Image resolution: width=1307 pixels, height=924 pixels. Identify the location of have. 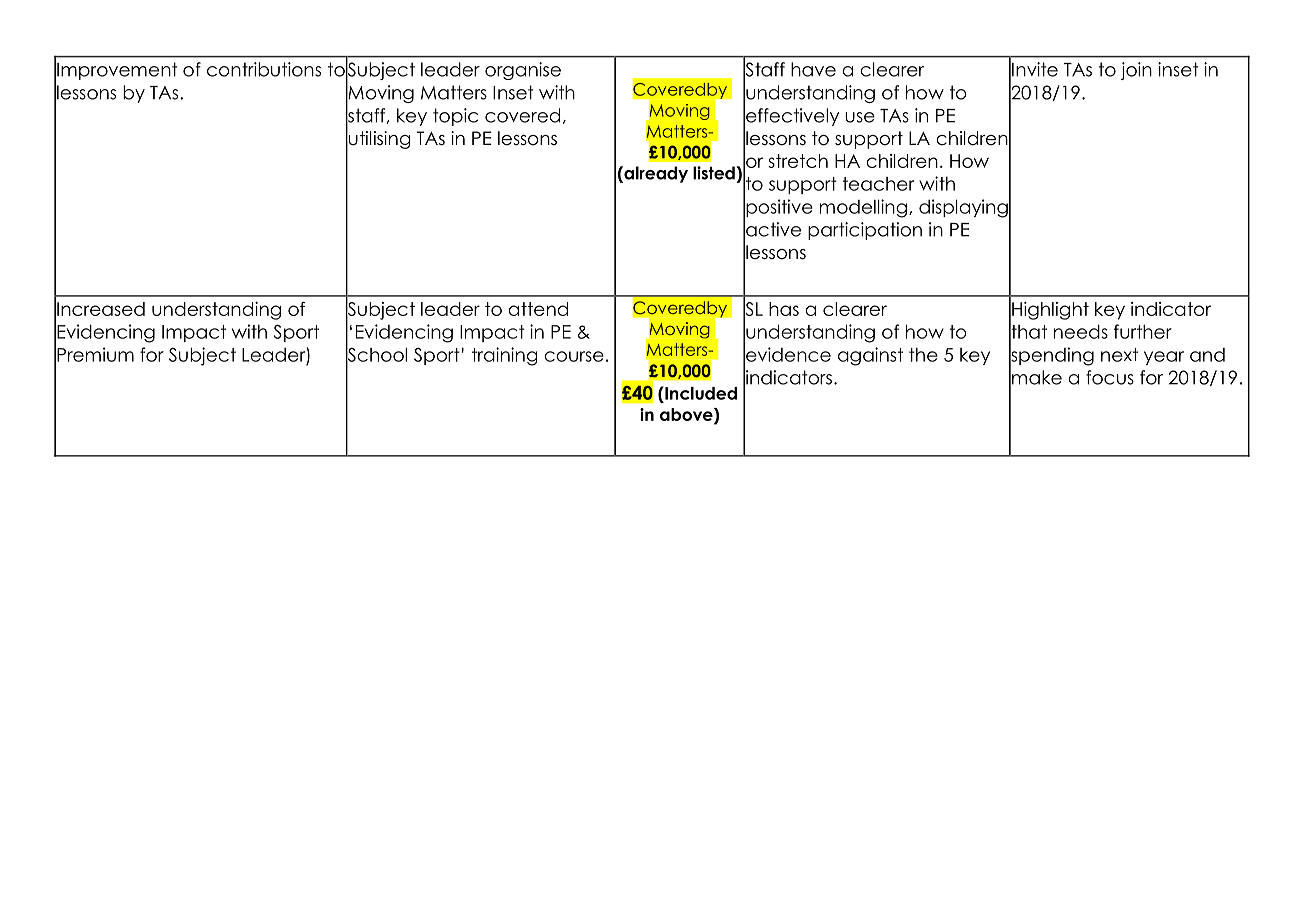
(813, 69).
